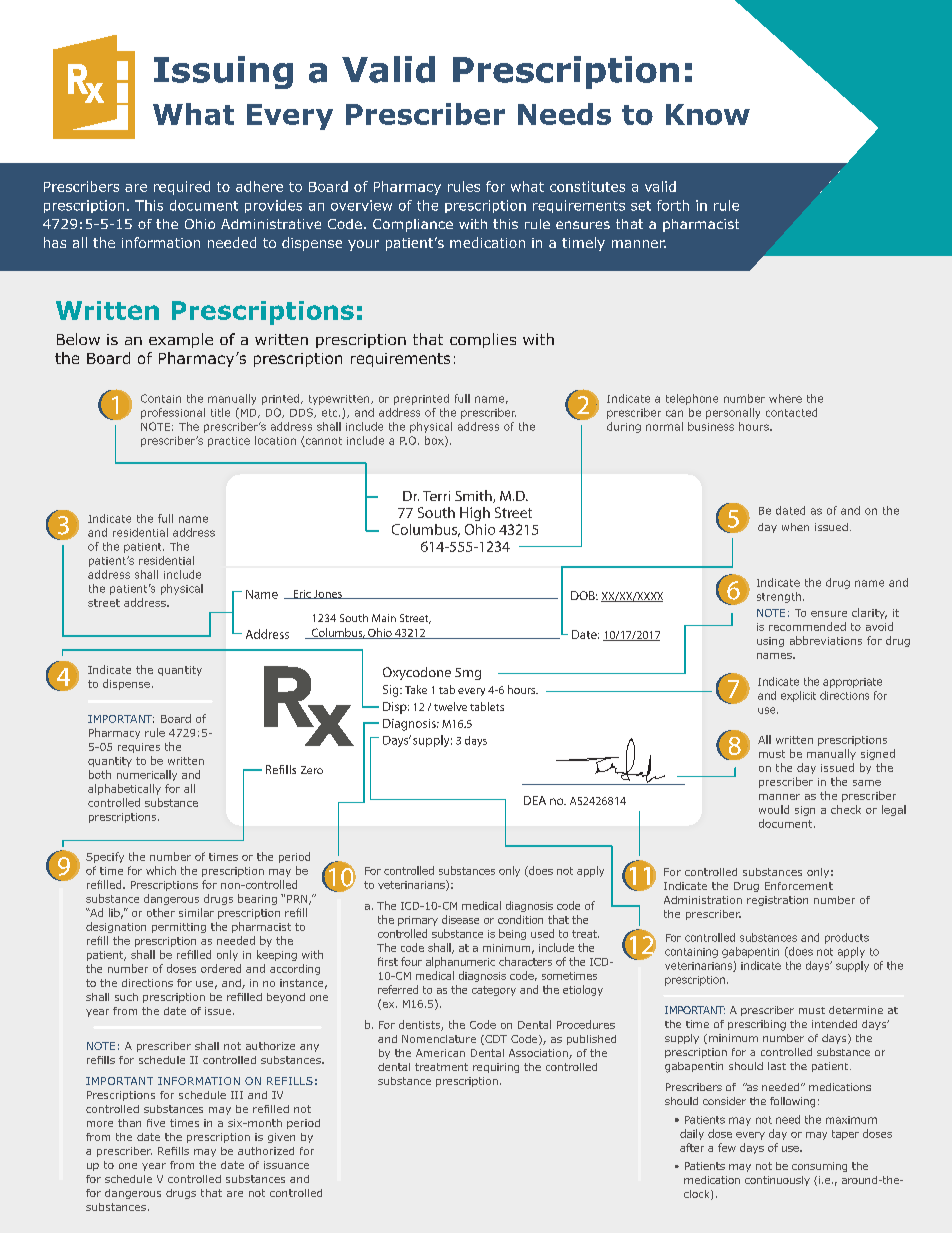 The image size is (952, 1233). Describe the element at coordinates (774, 809) in the document. I see `would` at that location.
